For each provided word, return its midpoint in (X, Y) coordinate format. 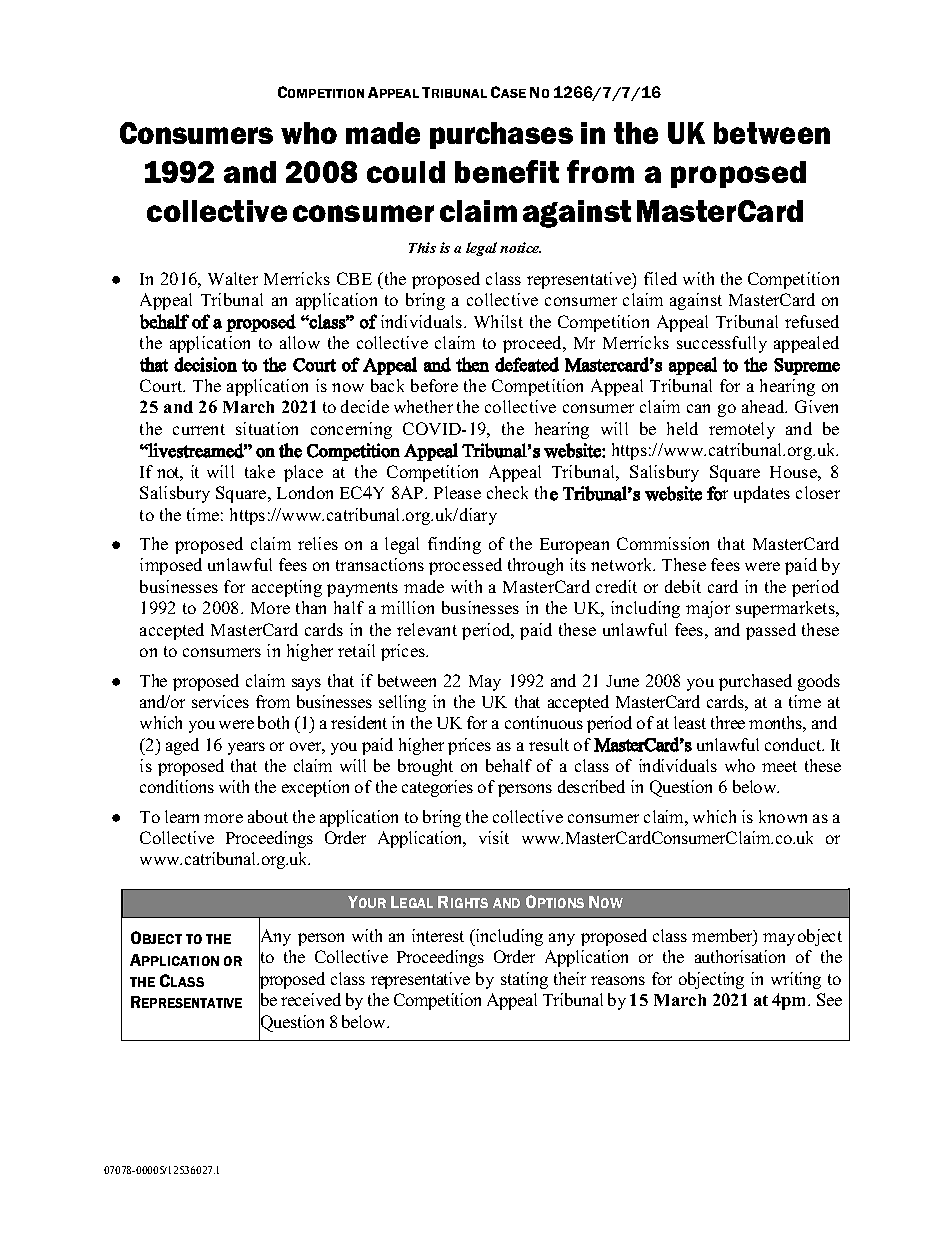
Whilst (498, 321)
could (406, 172)
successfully (722, 344)
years (246, 748)
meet (779, 766)
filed (660, 278)
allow (300, 342)
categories (437, 788)
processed (465, 566)
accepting (287, 588)
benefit (507, 171)
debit (683, 586)
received (311, 999)
